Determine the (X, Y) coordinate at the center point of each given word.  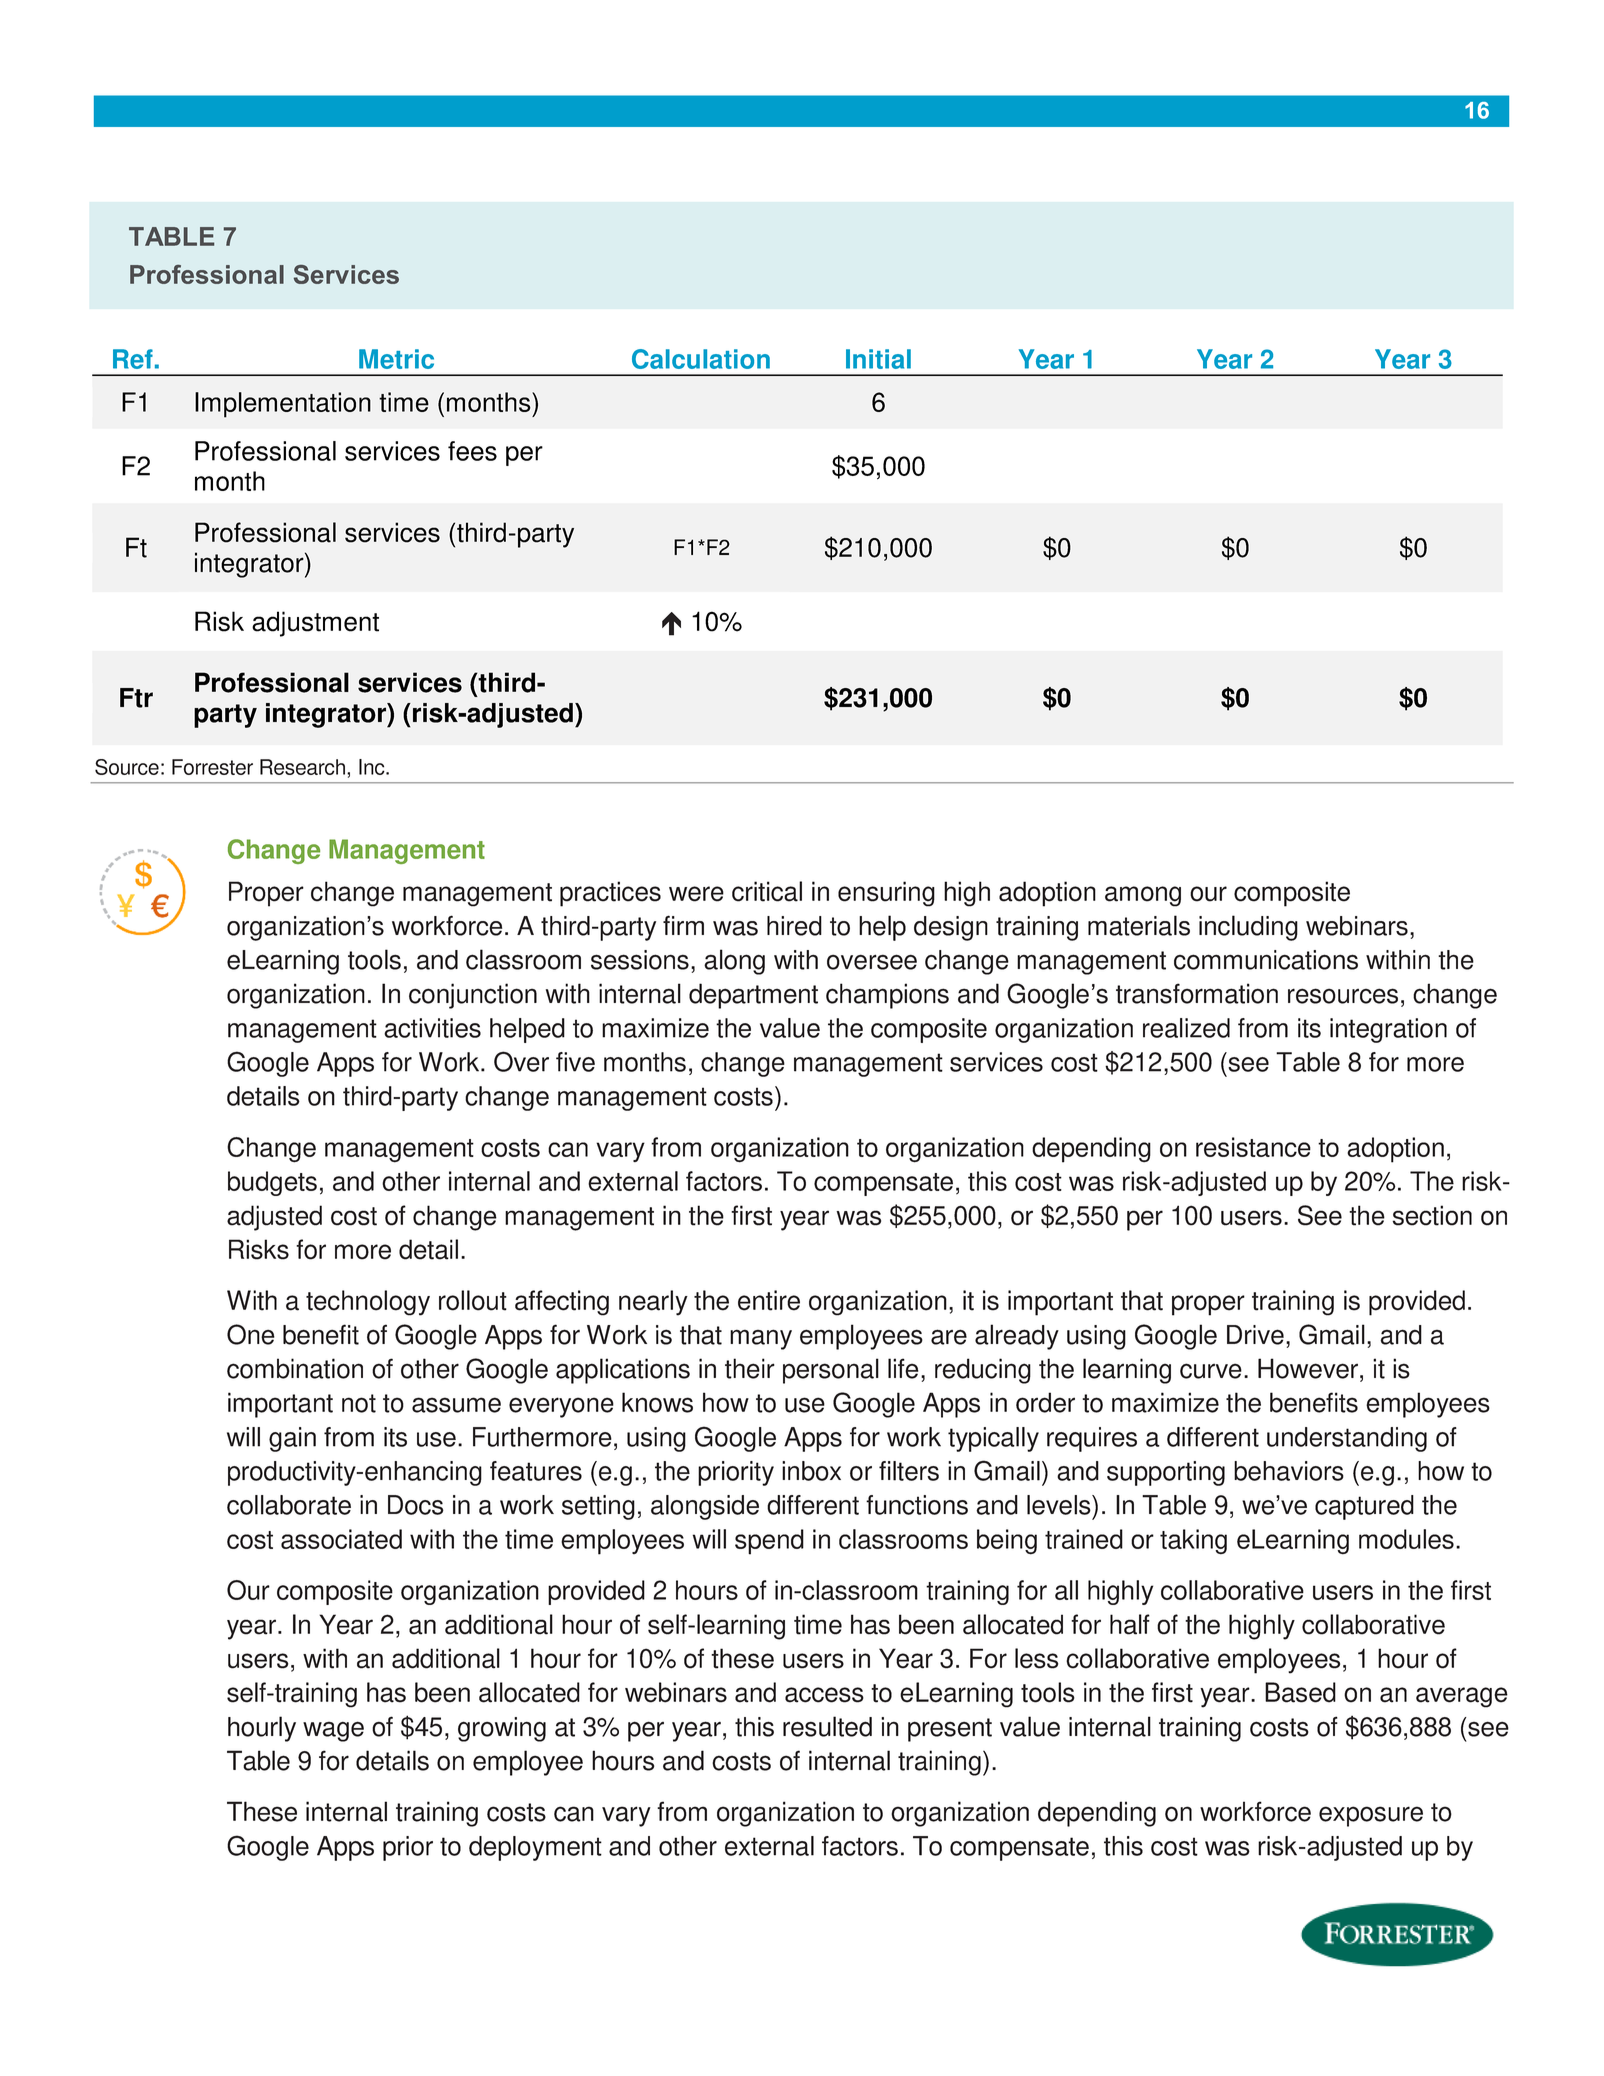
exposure (1371, 1816)
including (1248, 928)
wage (333, 1731)
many (761, 1339)
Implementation (283, 405)
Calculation (701, 359)
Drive (1255, 1335)
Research (302, 767)
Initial (878, 359)
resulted (827, 1726)
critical (767, 891)
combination (295, 1368)
